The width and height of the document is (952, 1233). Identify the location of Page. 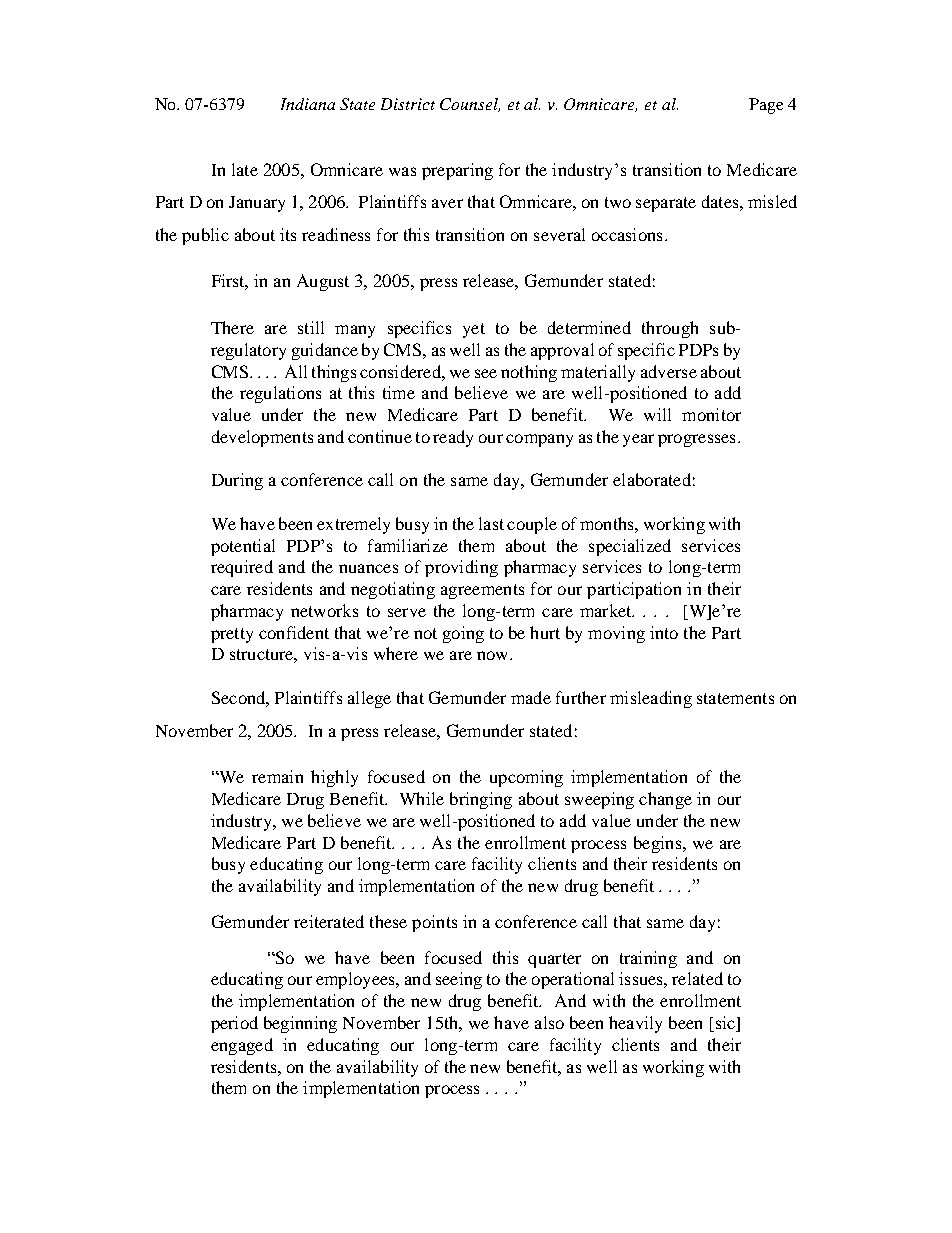
(766, 106).
